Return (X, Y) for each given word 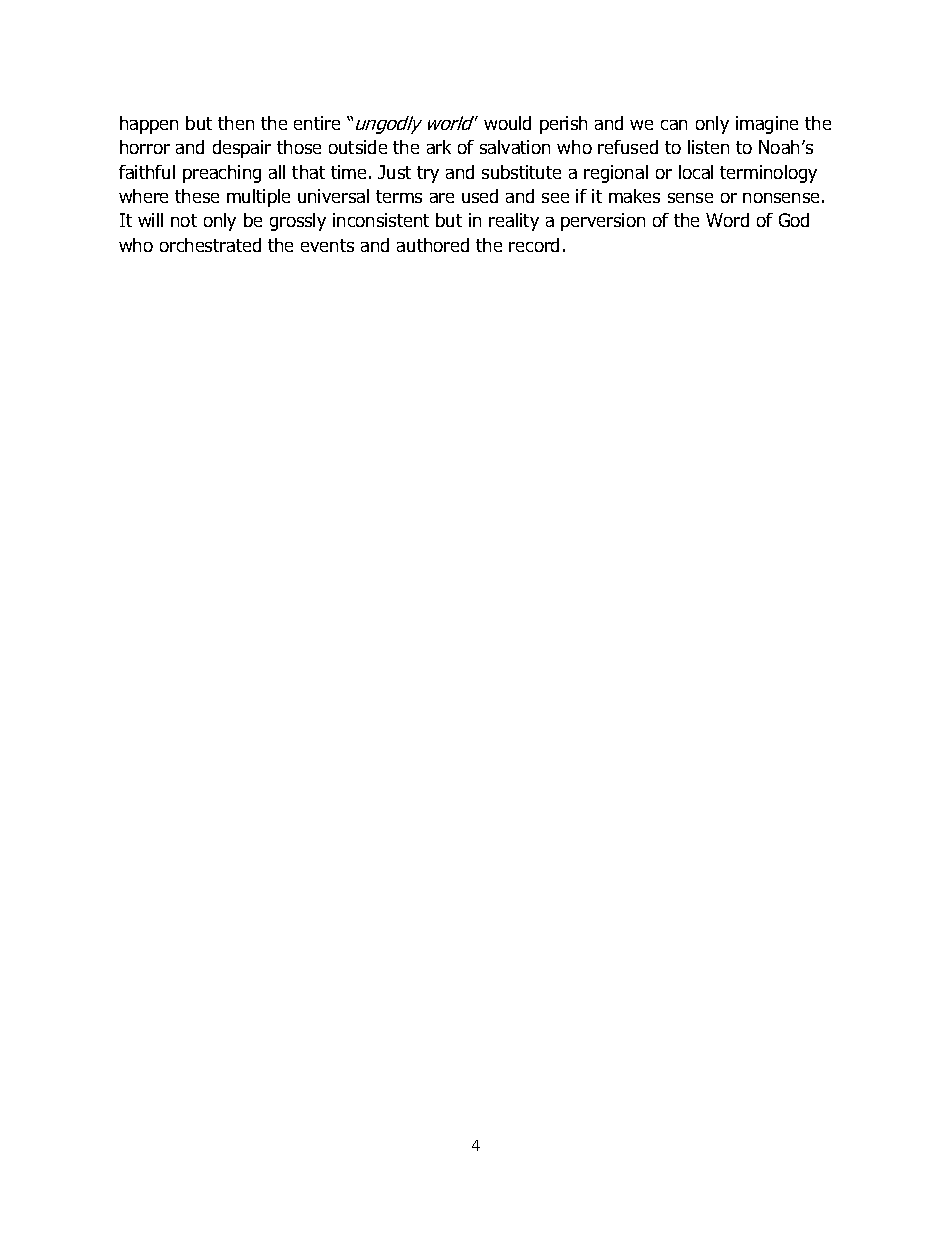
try (428, 174)
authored (433, 245)
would (507, 123)
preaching (222, 174)
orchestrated (210, 245)
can (674, 125)
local (696, 172)
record (534, 245)
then (236, 123)
